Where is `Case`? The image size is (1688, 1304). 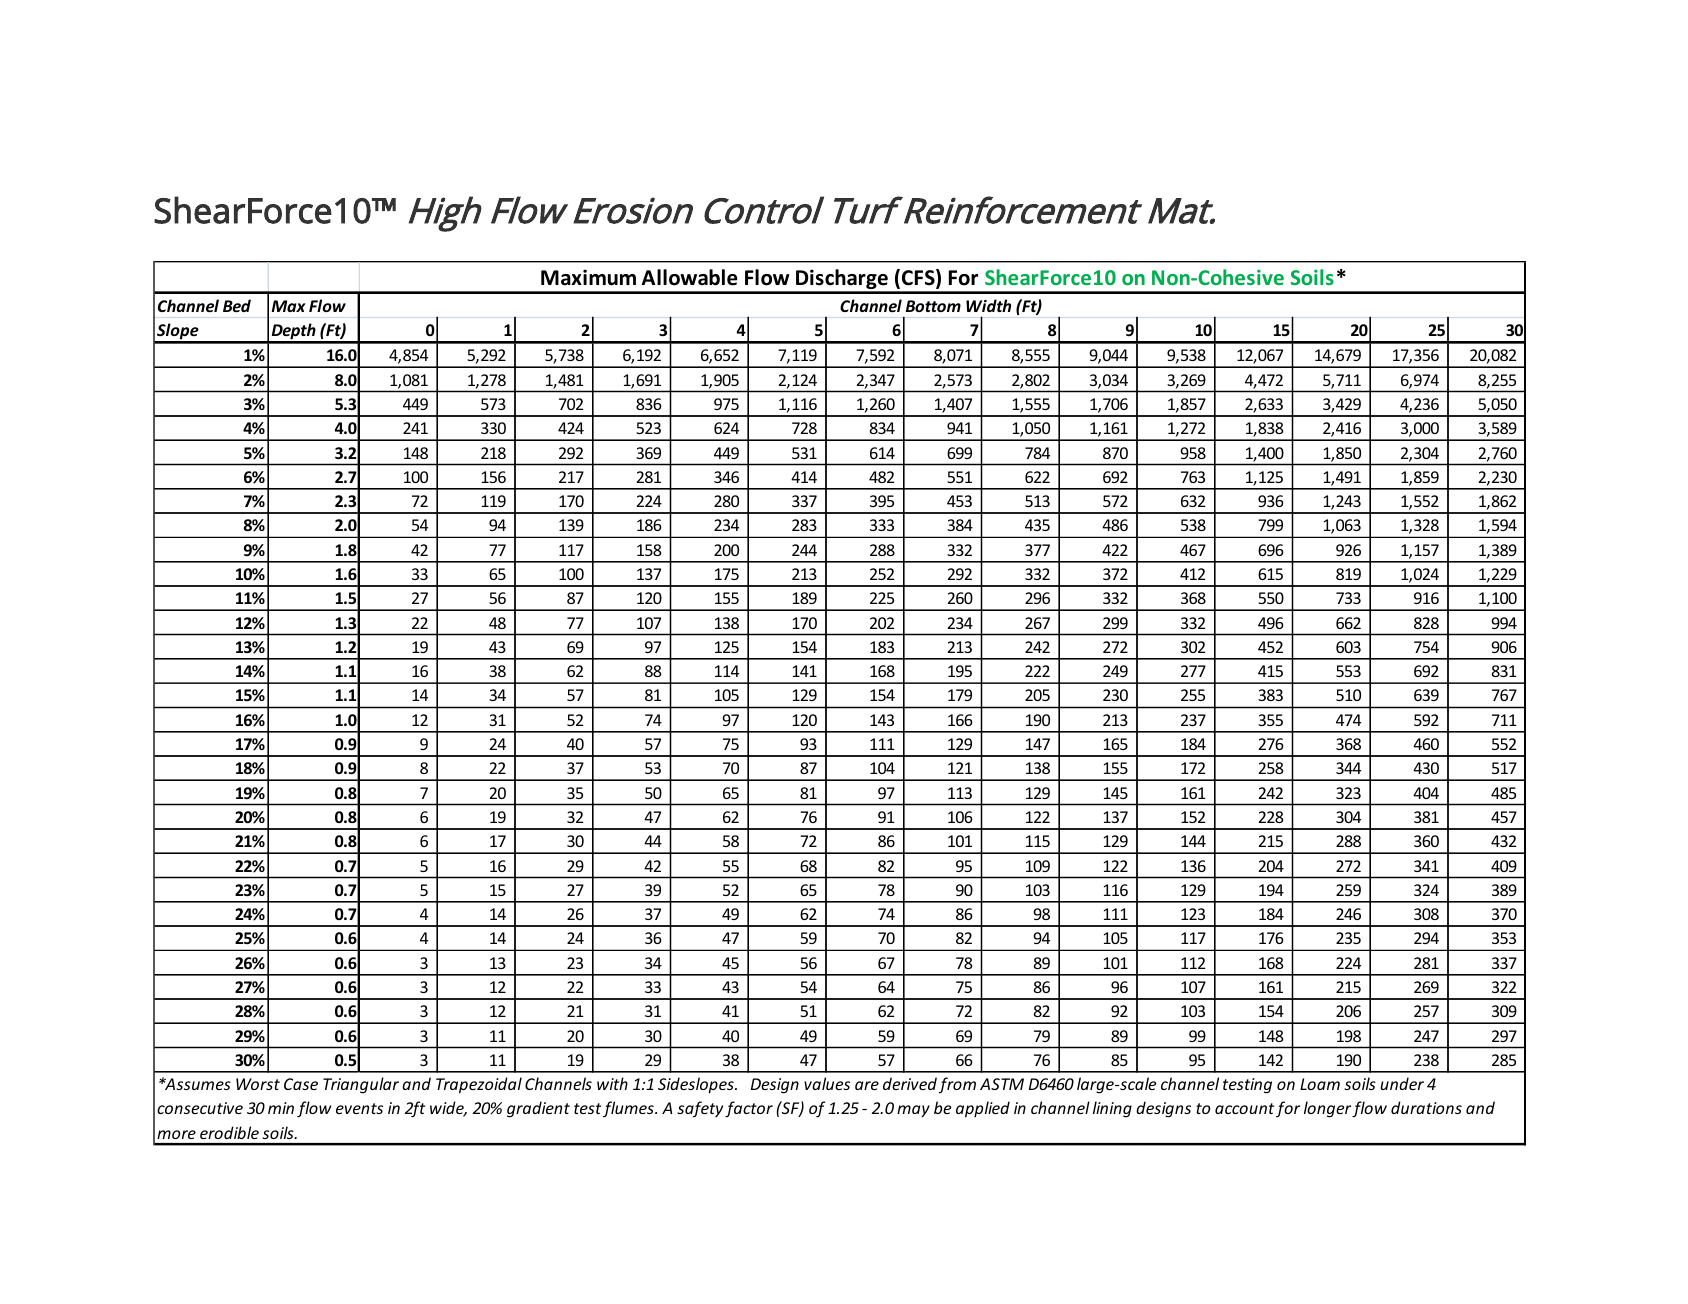
Case is located at coordinates (301, 1084).
